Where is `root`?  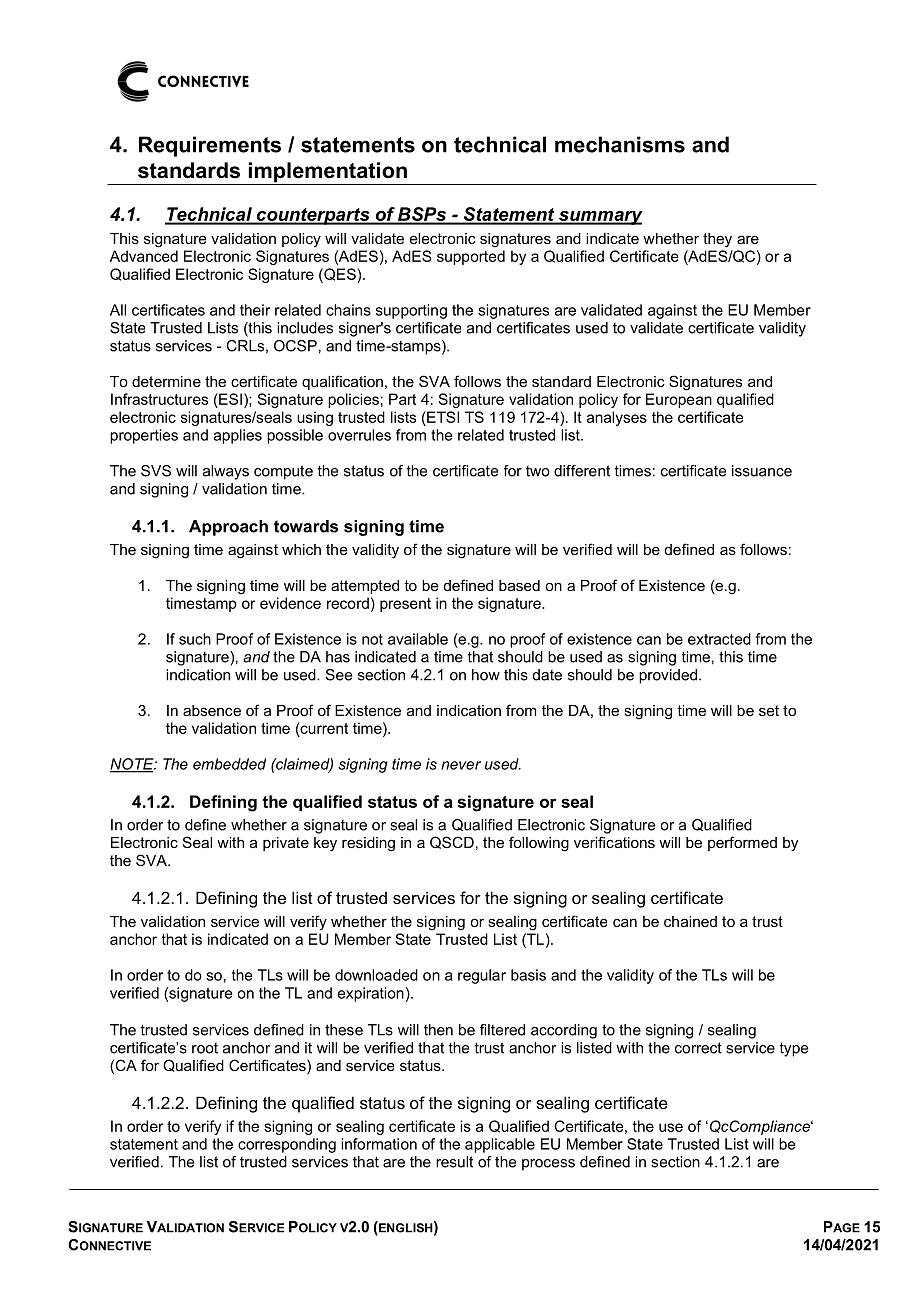 root is located at coordinates (205, 1048).
